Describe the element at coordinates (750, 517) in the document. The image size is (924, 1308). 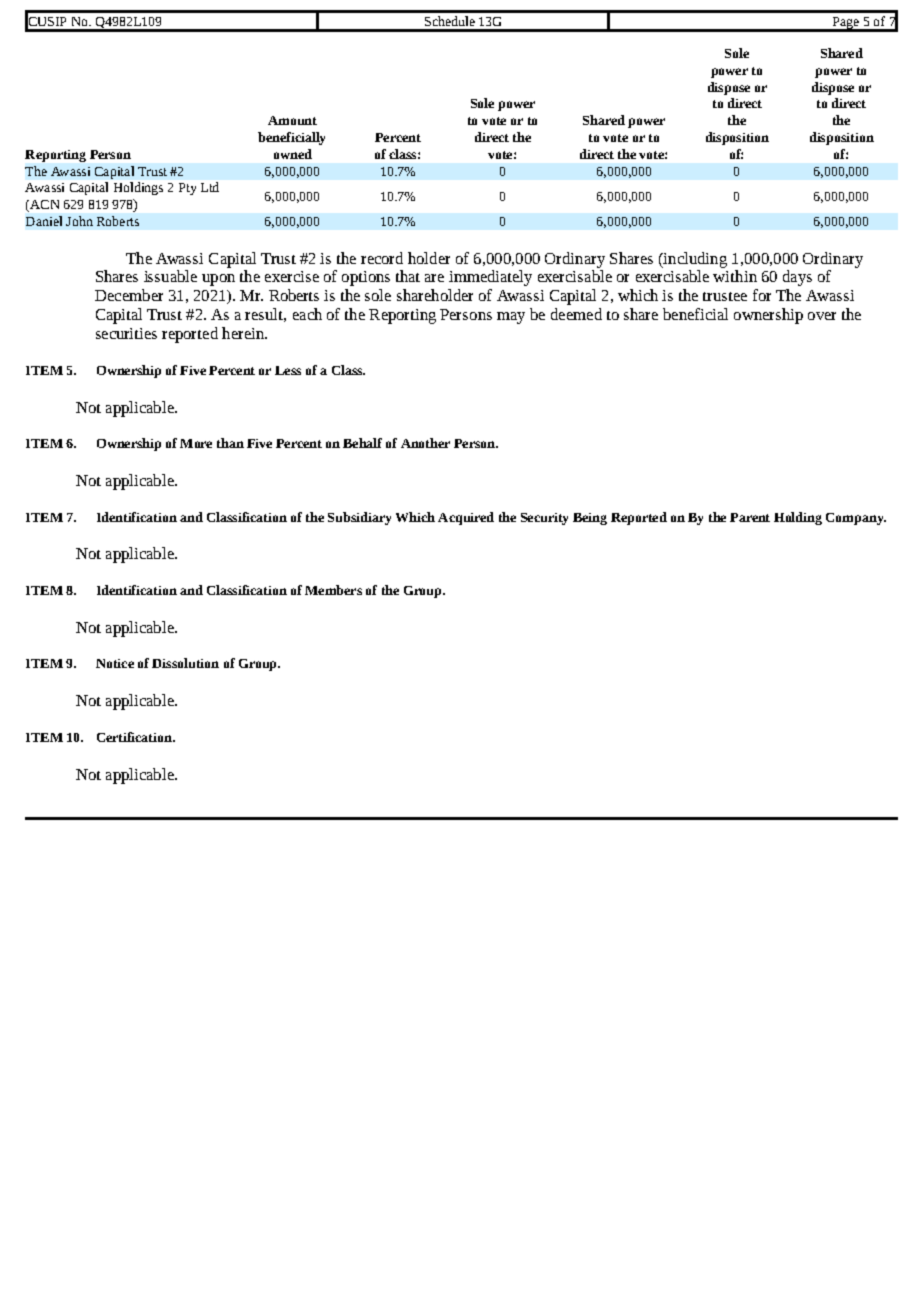
I see `Parent` at that location.
